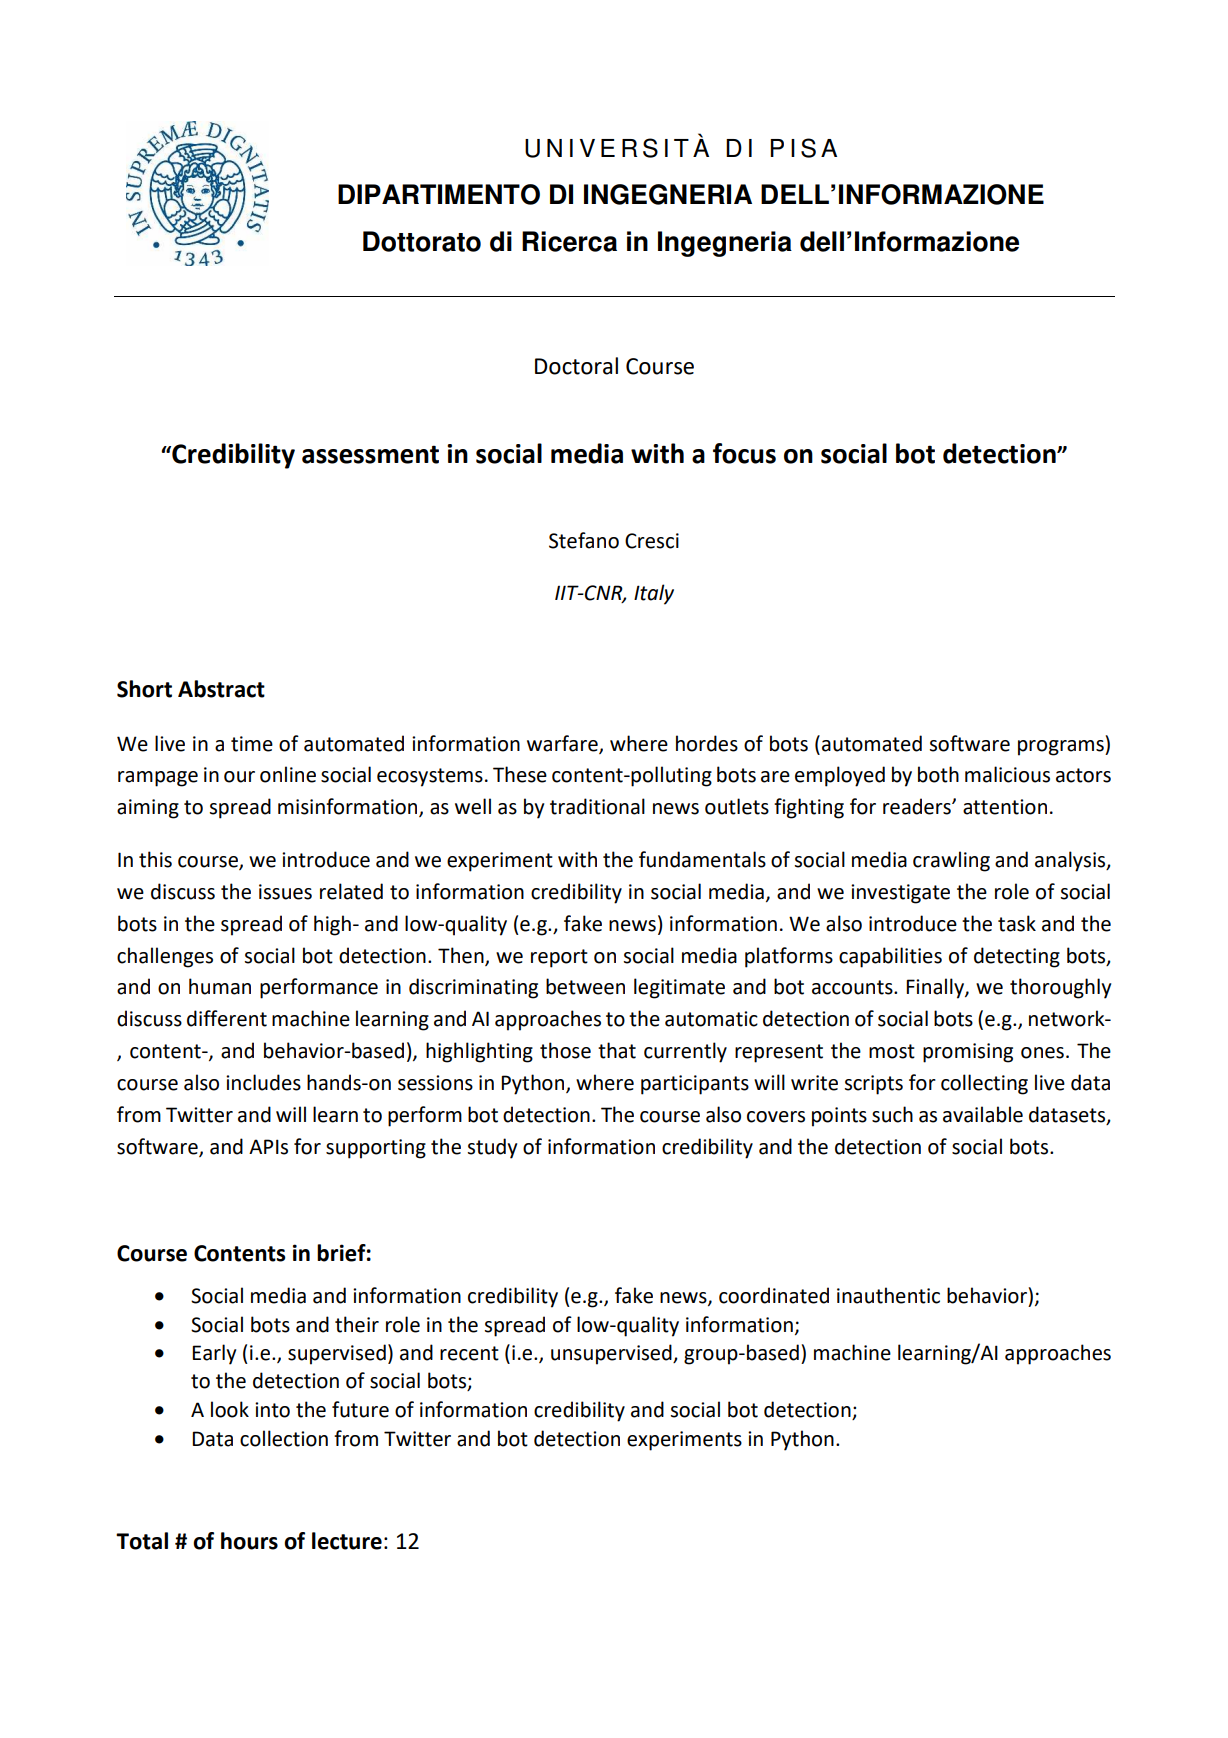 The height and width of the screenshot is (1738, 1228). What do you see at coordinates (370, 454) in the screenshot?
I see `assessment` at bounding box center [370, 454].
